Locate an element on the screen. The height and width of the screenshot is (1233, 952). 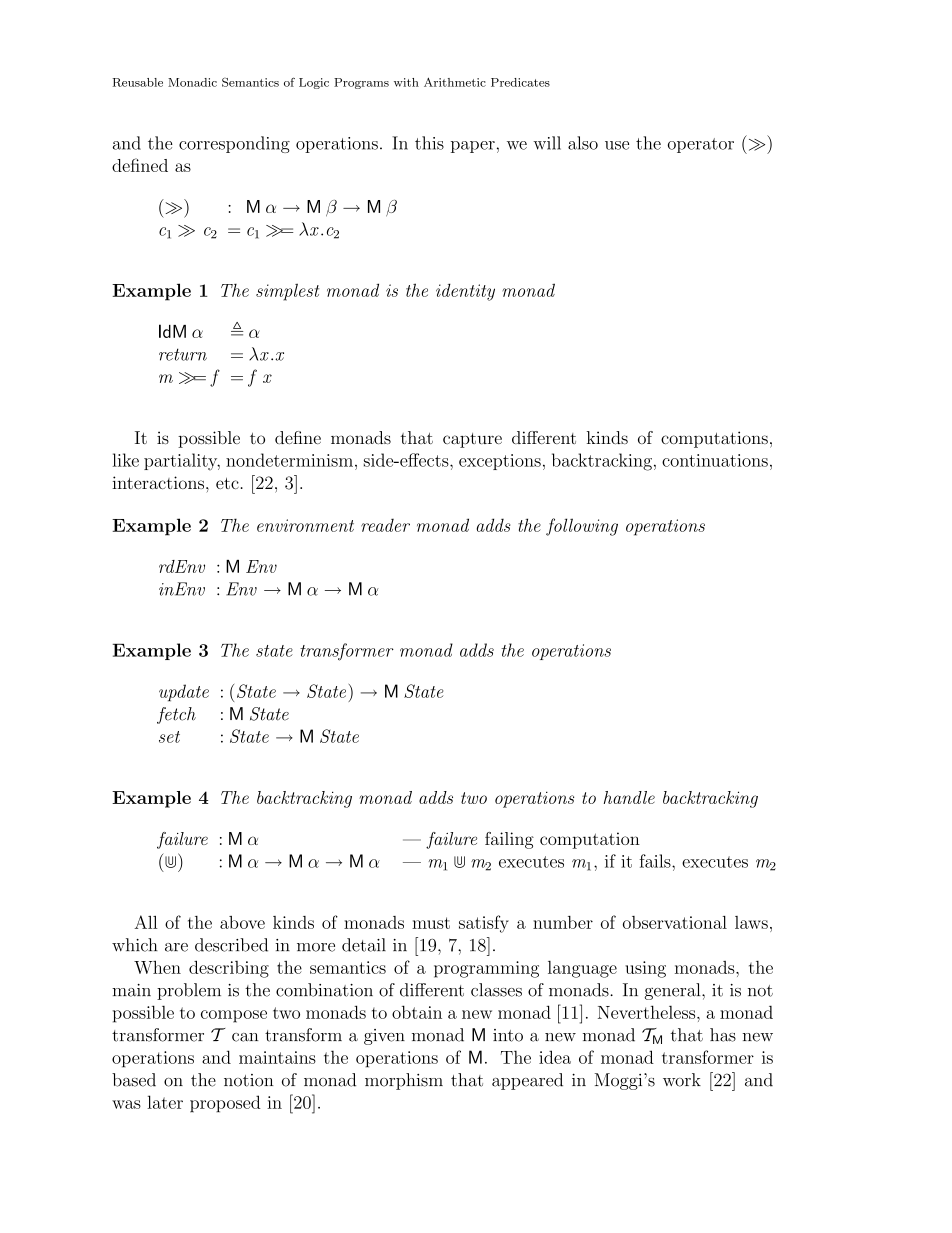
this is located at coordinates (429, 143).
